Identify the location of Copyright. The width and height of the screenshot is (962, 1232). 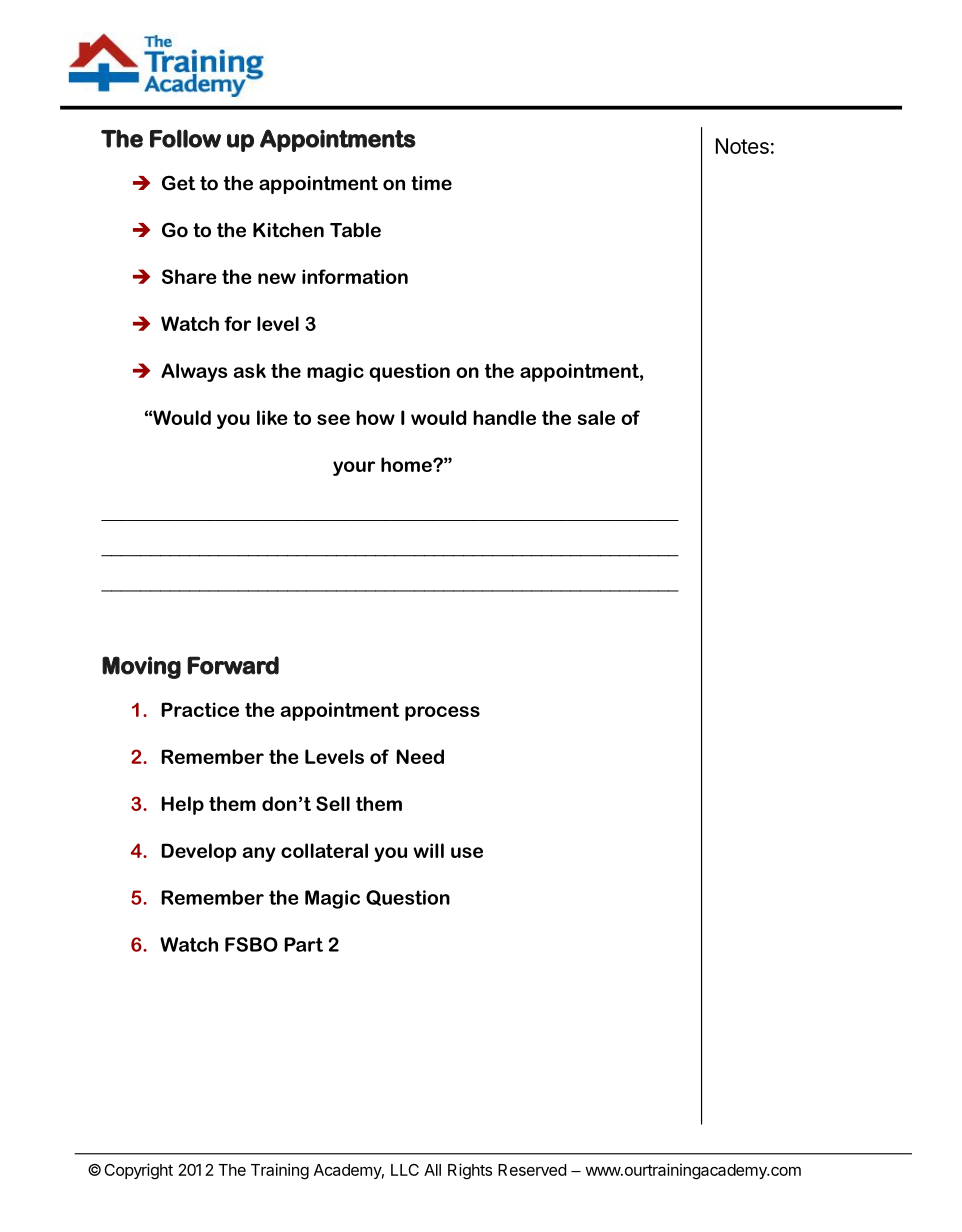
(138, 1171).
